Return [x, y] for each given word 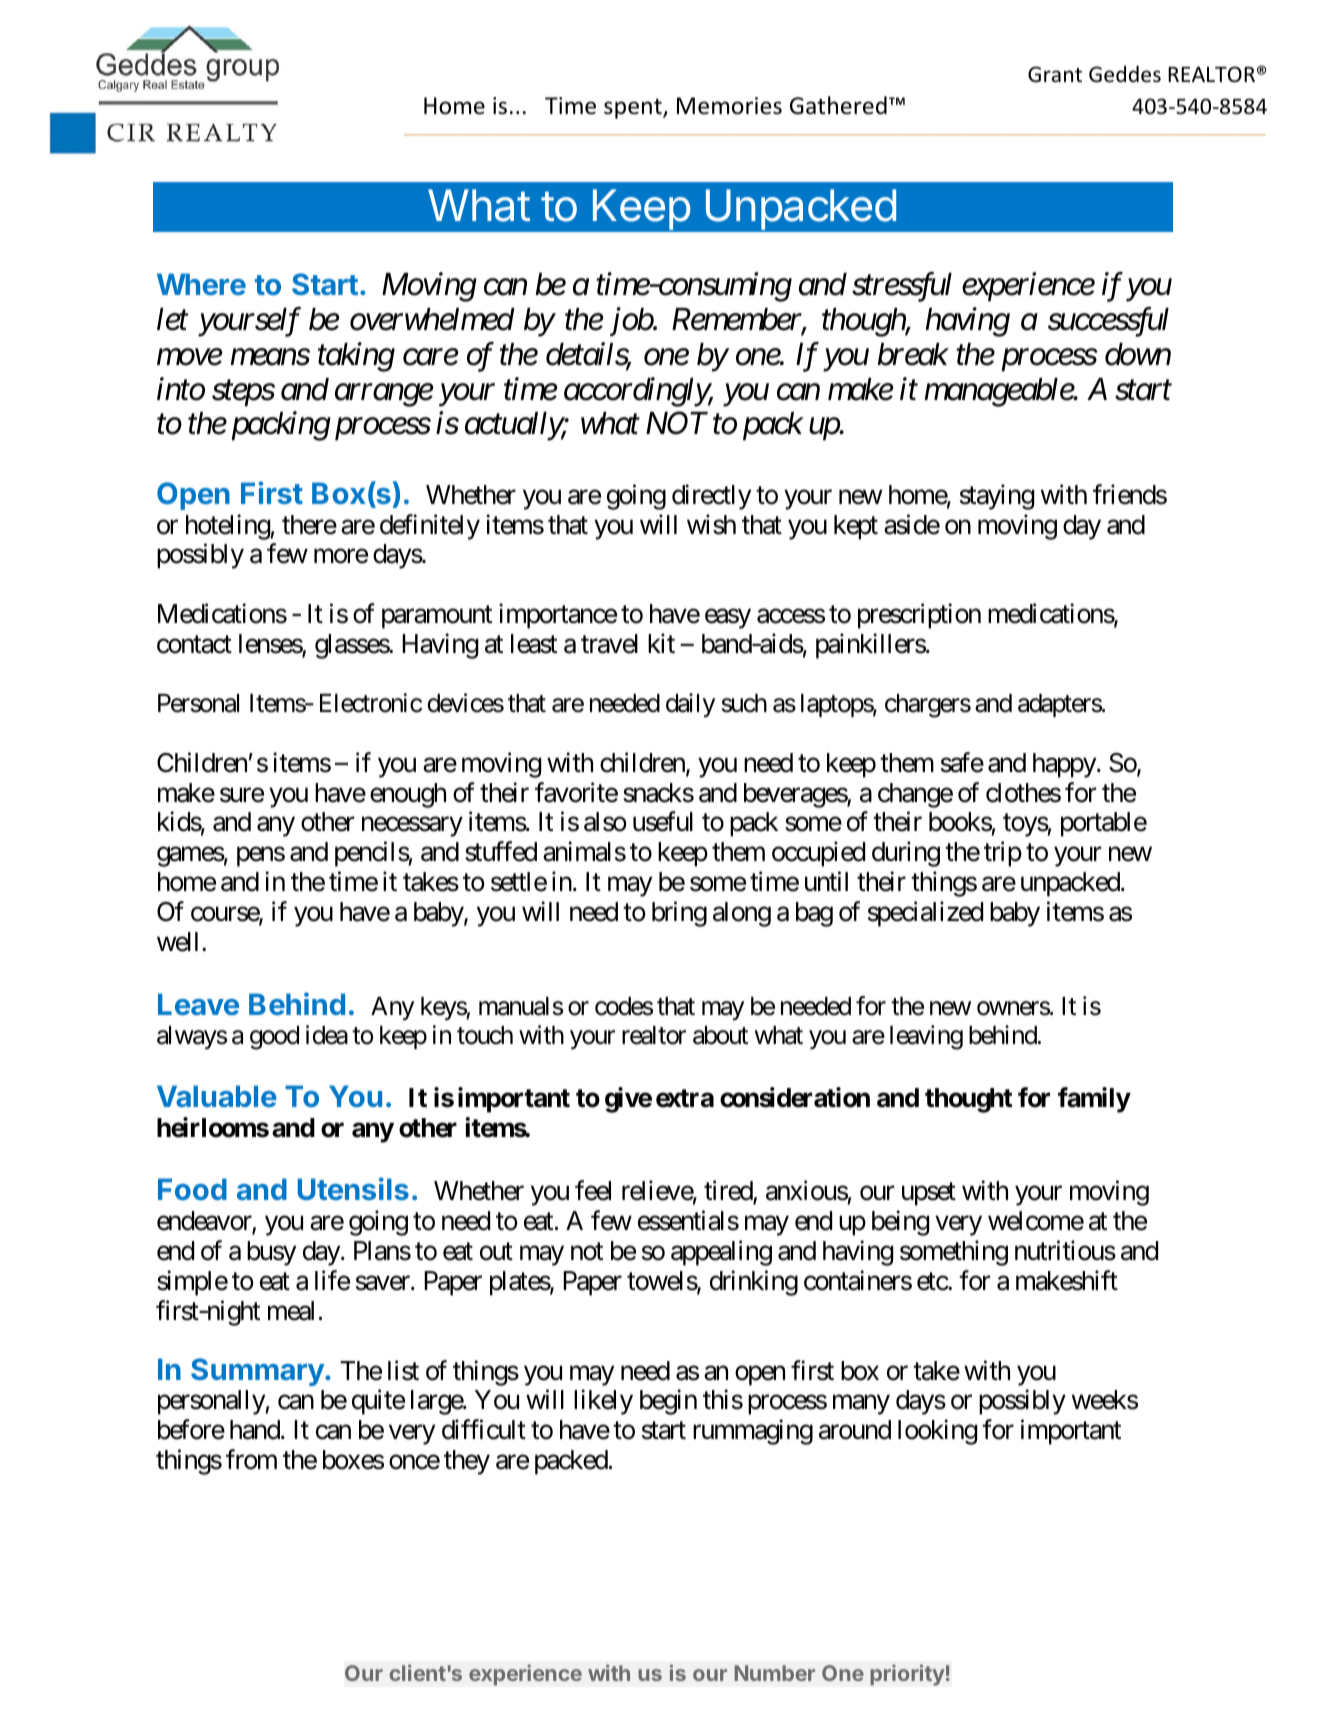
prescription [919, 616]
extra [685, 1098]
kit [661, 643]
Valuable [217, 1096]
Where [201, 284]
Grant [1055, 74]
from [251, 1460]
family [1094, 1100]
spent [634, 109]
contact [194, 645]
